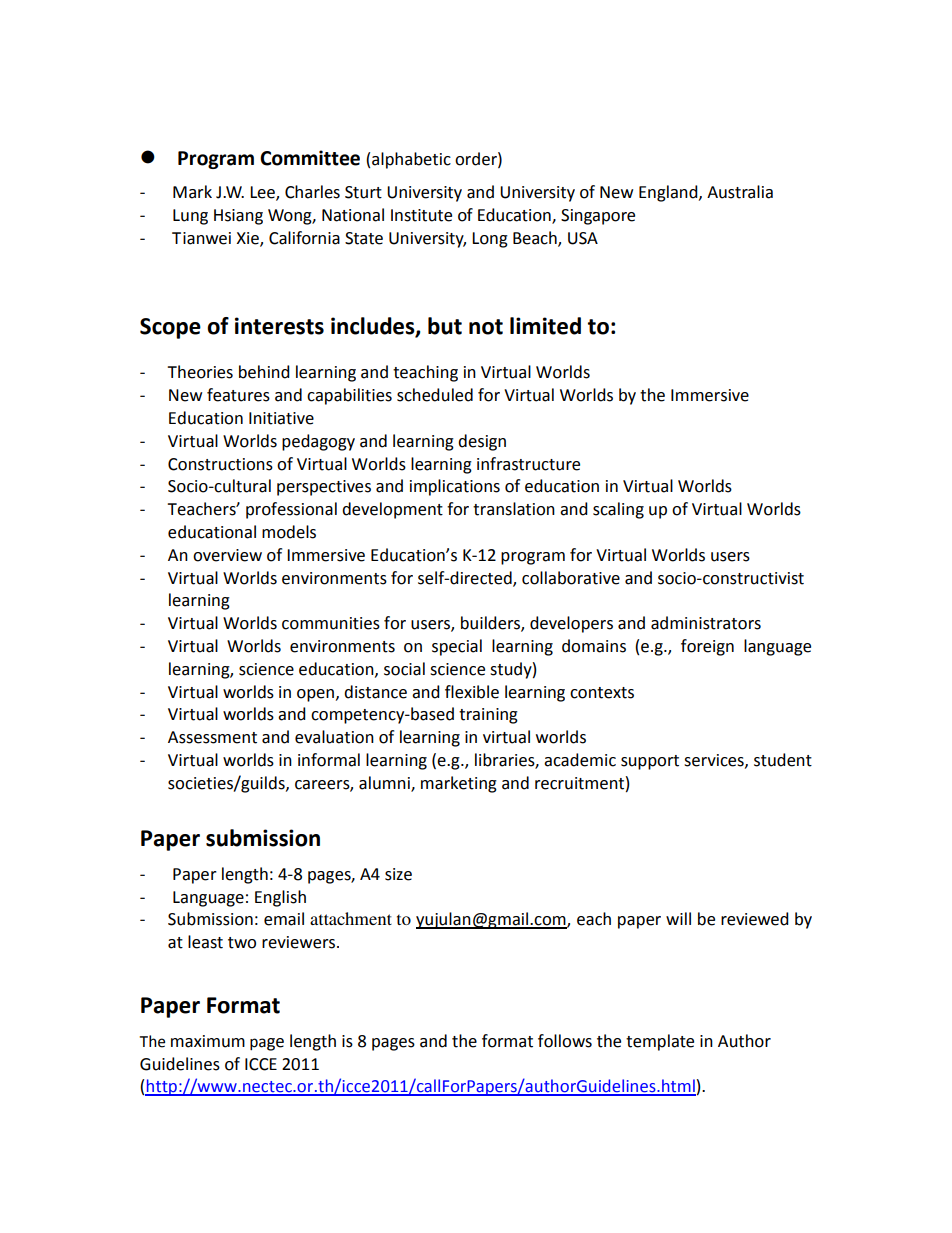  Describe the element at coordinates (740, 192) in the screenshot. I see `Australia` at that location.
